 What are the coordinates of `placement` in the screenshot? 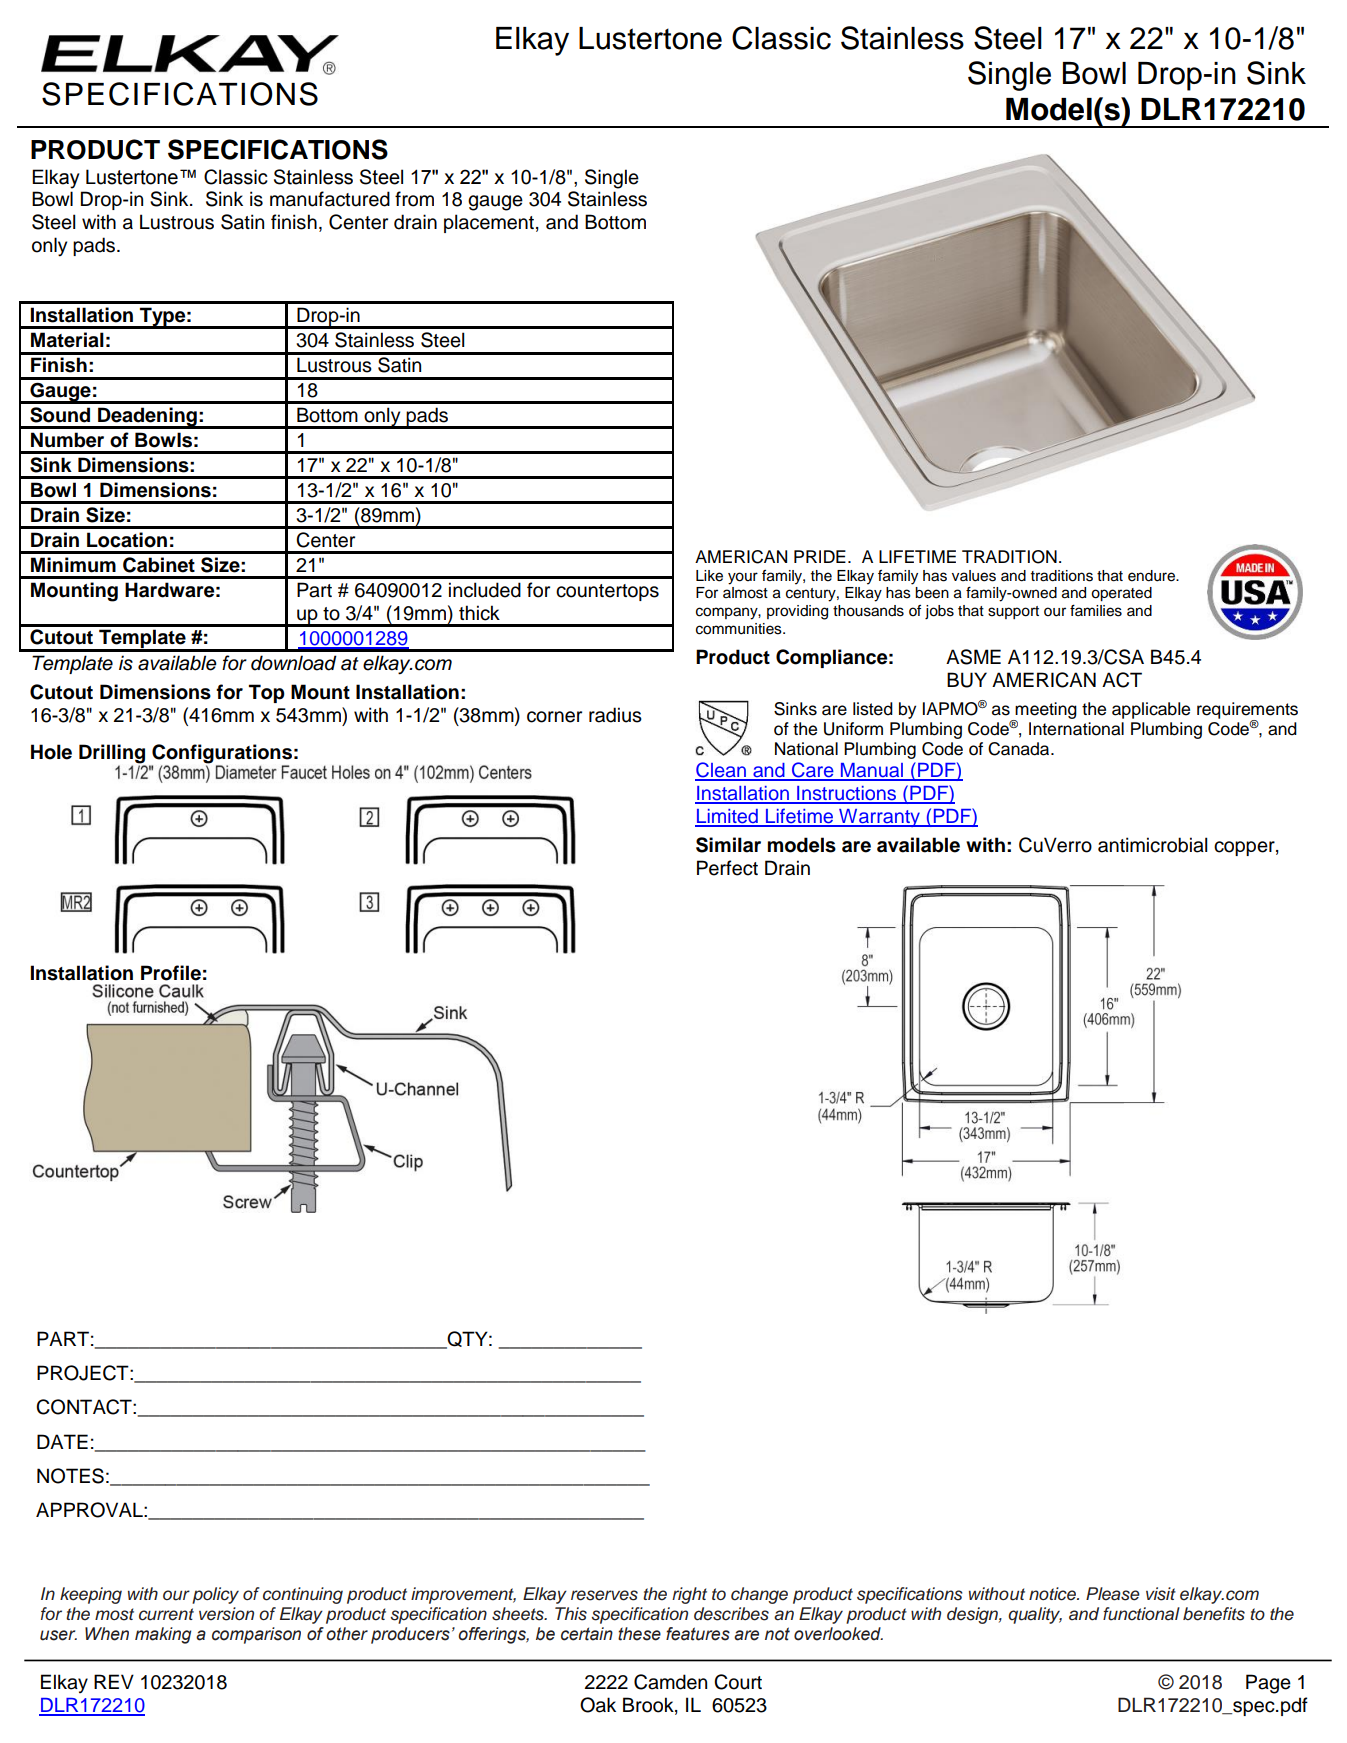 It's located at (489, 223).
